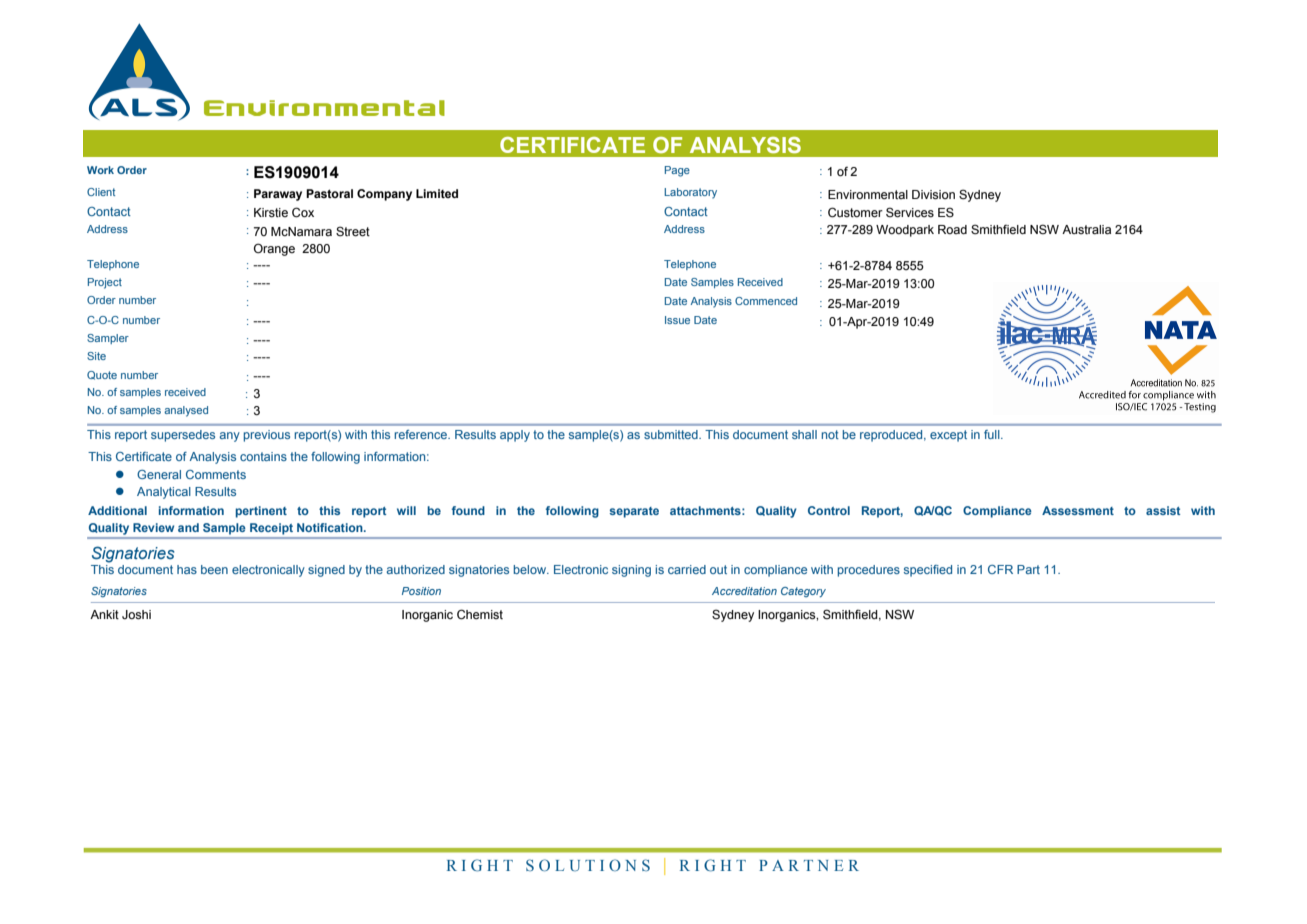 This screenshot has height=924, width=1307. Describe the element at coordinates (933, 195) in the screenshot. I see `Division` at that location.
